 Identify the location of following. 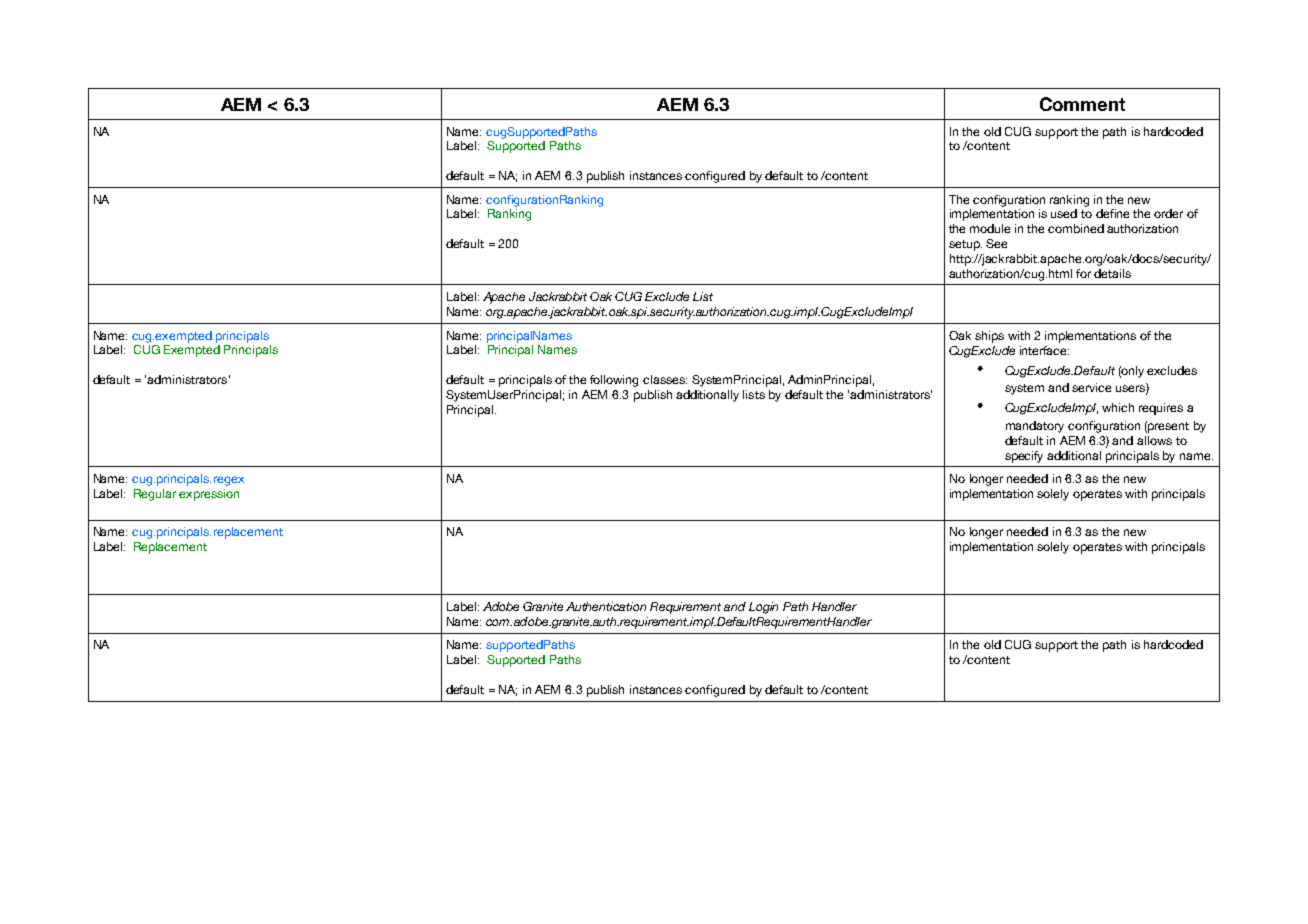
(614, 381).
